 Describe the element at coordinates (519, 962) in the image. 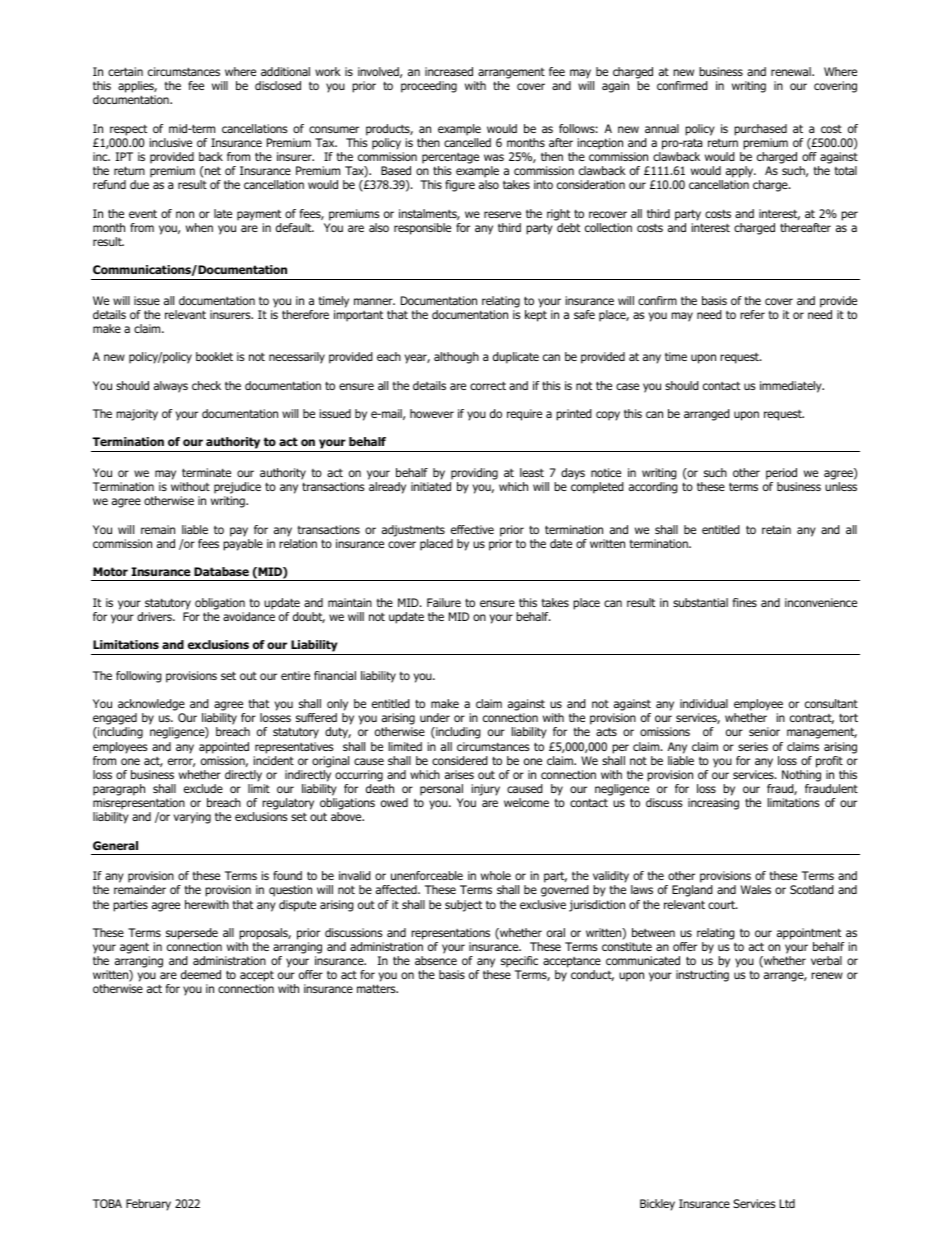

I see `specific` at that location.
